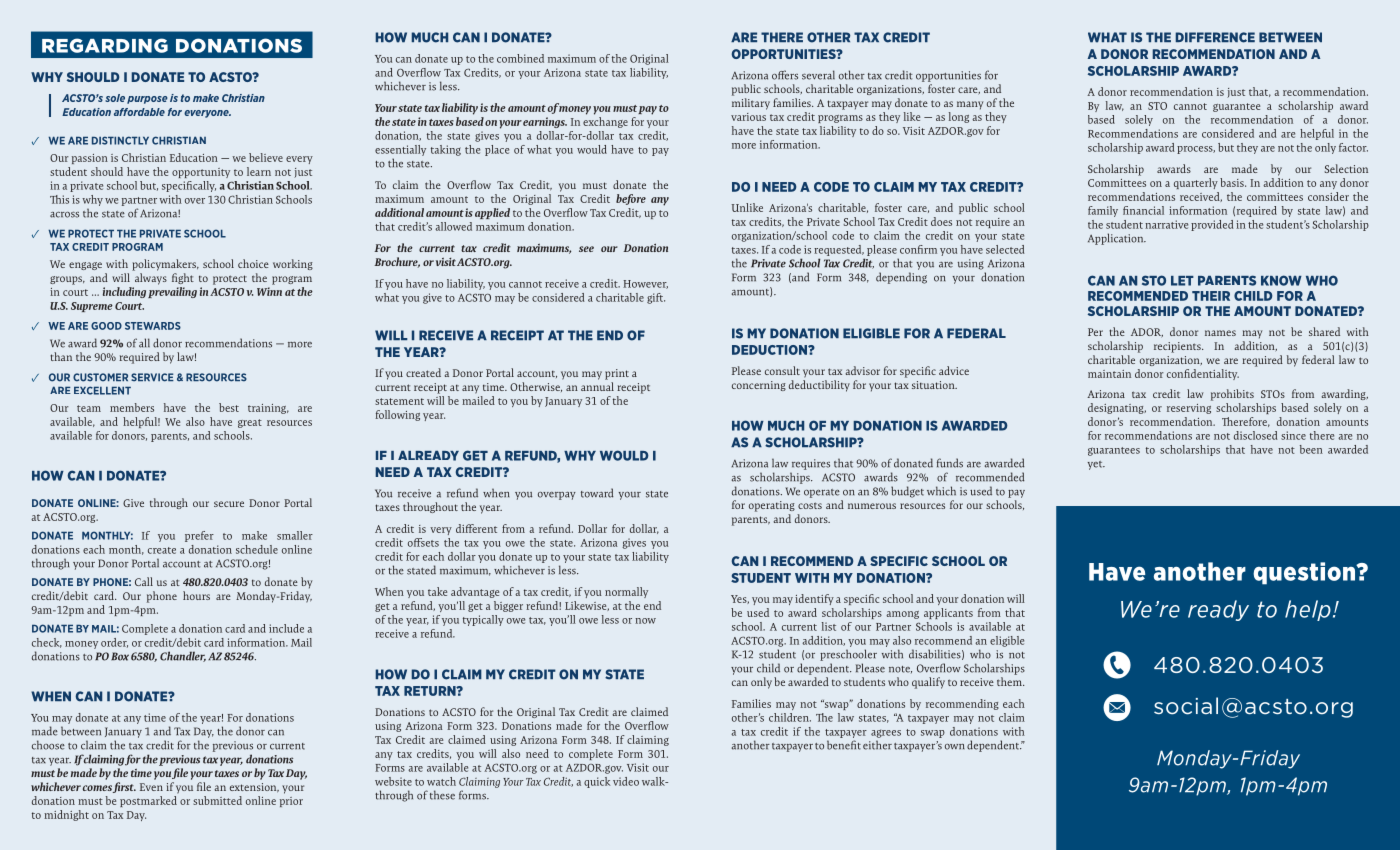  Describe the element at coordinates (1305, 573) in the document. I see `question` at that location.
